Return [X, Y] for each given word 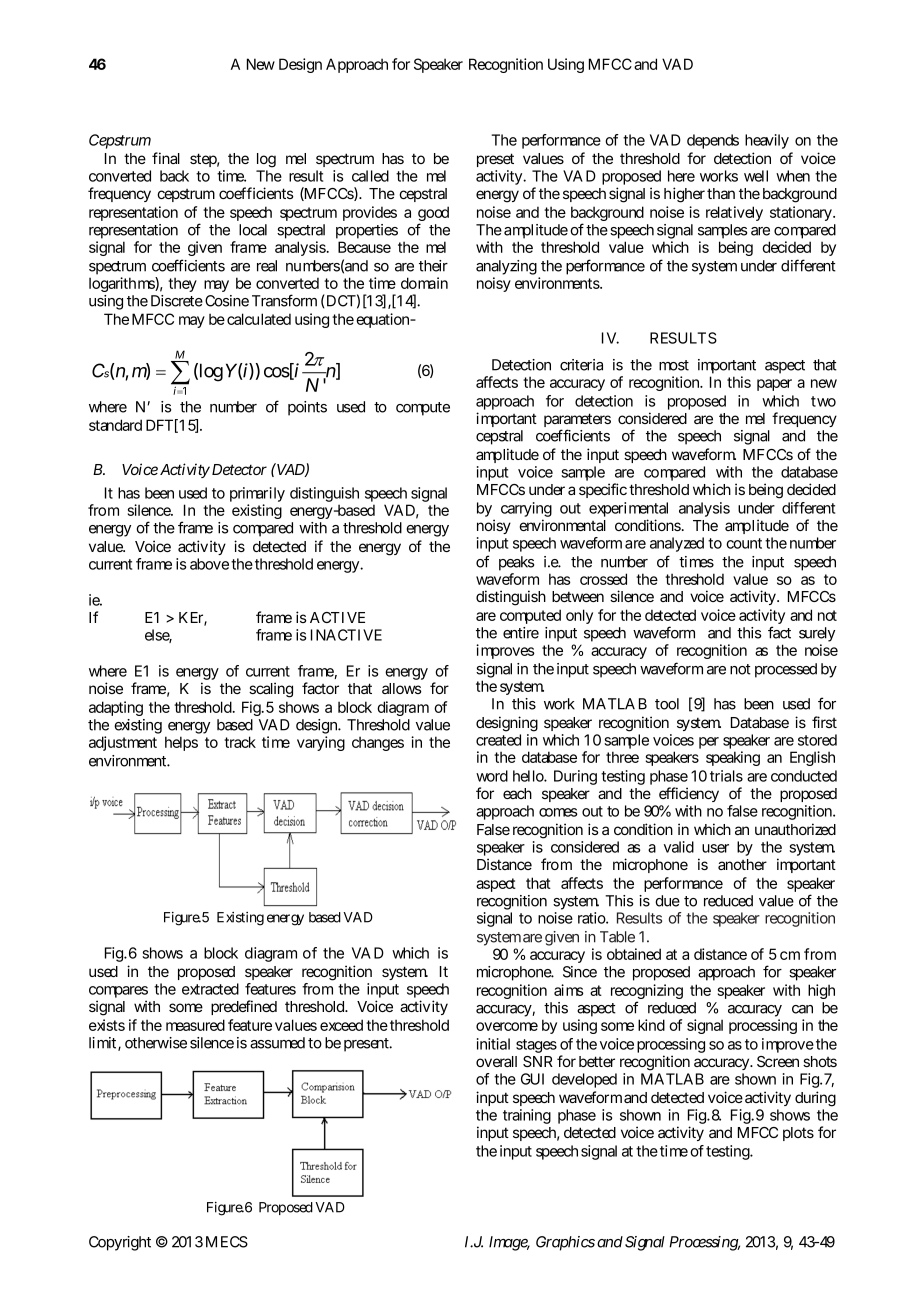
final [166, 158]
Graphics [565, 1243]
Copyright [120, 1243]
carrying [526, 509]
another [742, 864]
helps [181, 743]
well [756, 176]
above [209, 564]
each [517, 793]
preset [495, 160]
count [744, 543]
